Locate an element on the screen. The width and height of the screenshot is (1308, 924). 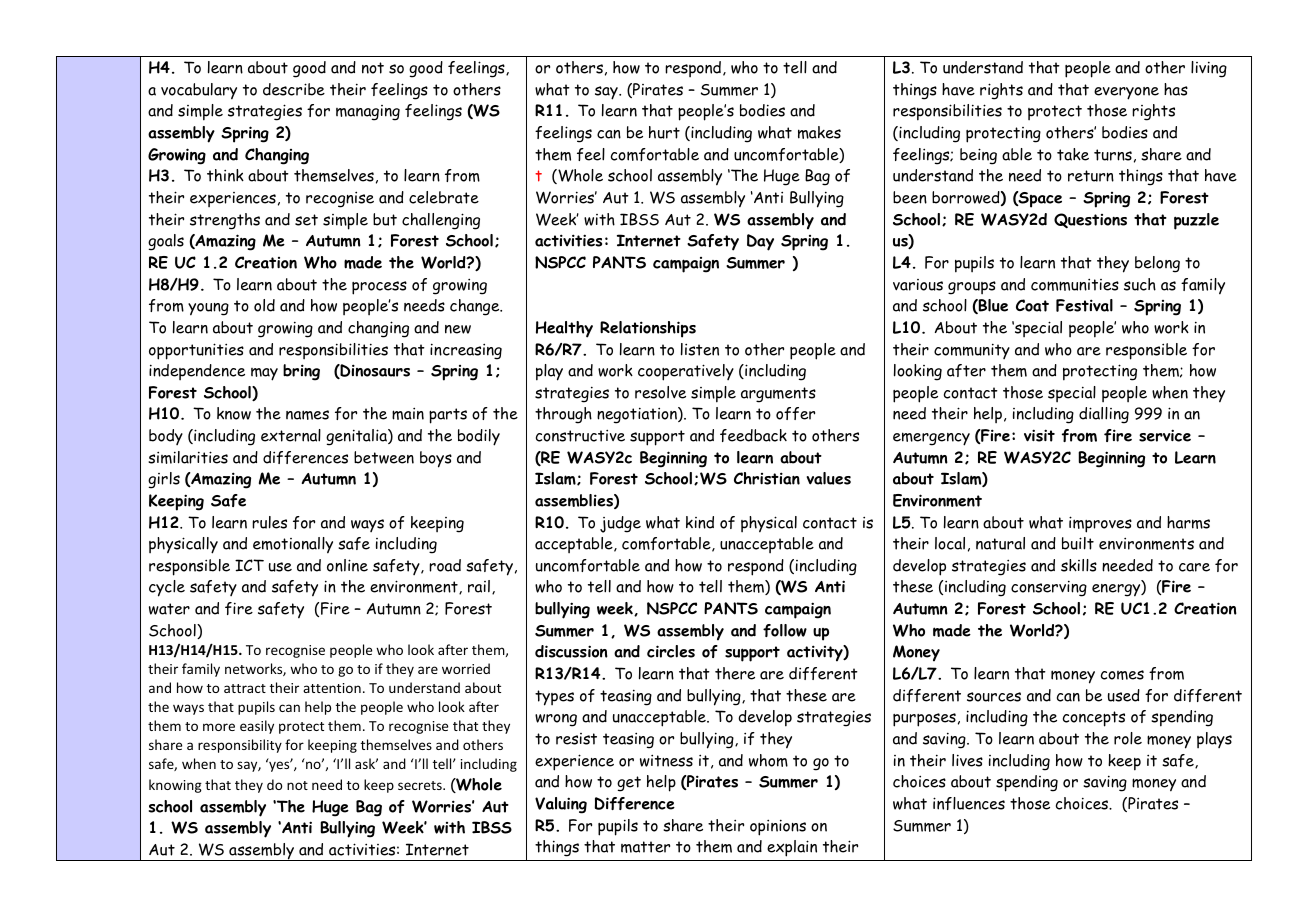
Day is located at coordinates (760, 242).
